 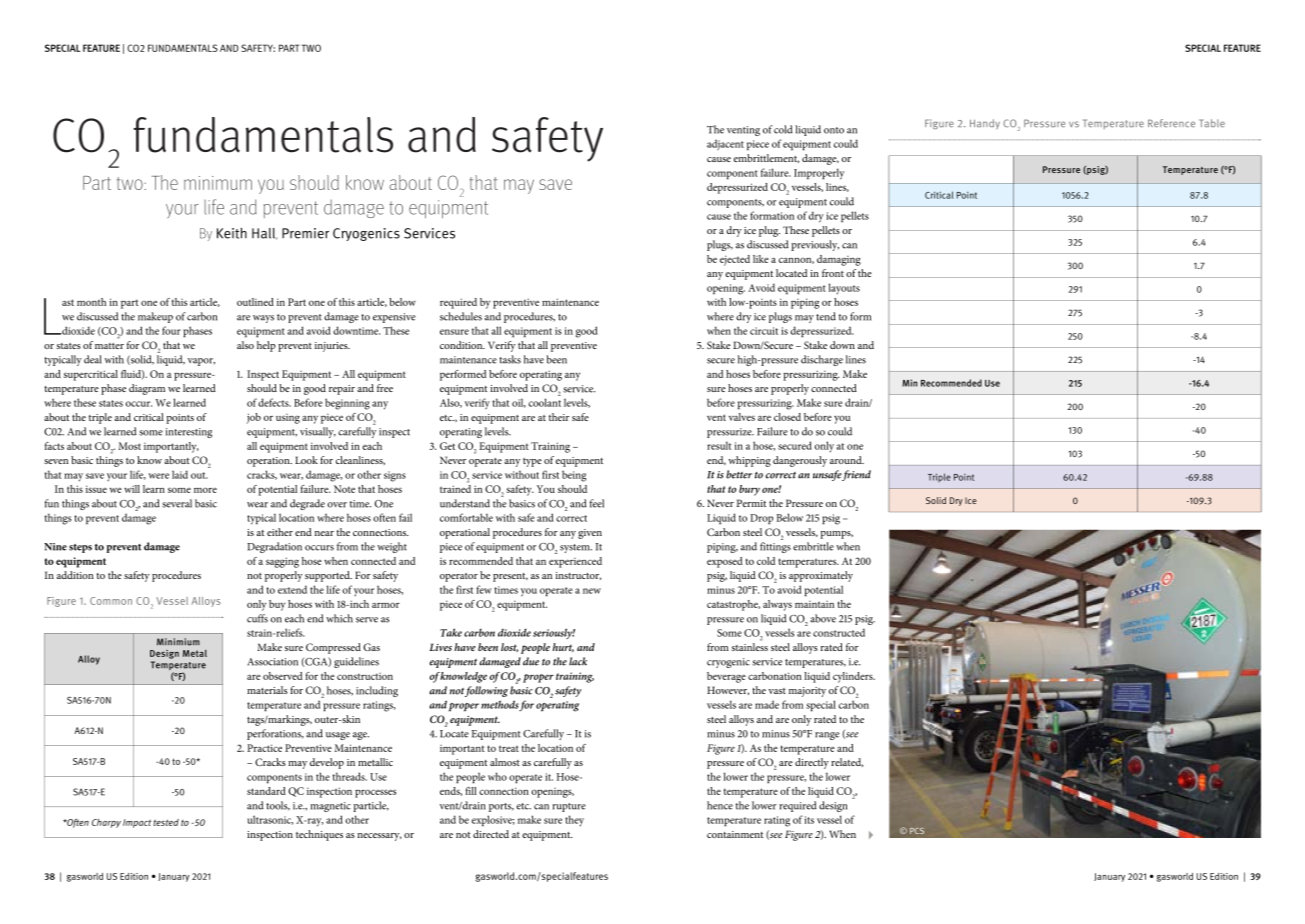 I want to click on PCS, so click(x=917, y=831).
